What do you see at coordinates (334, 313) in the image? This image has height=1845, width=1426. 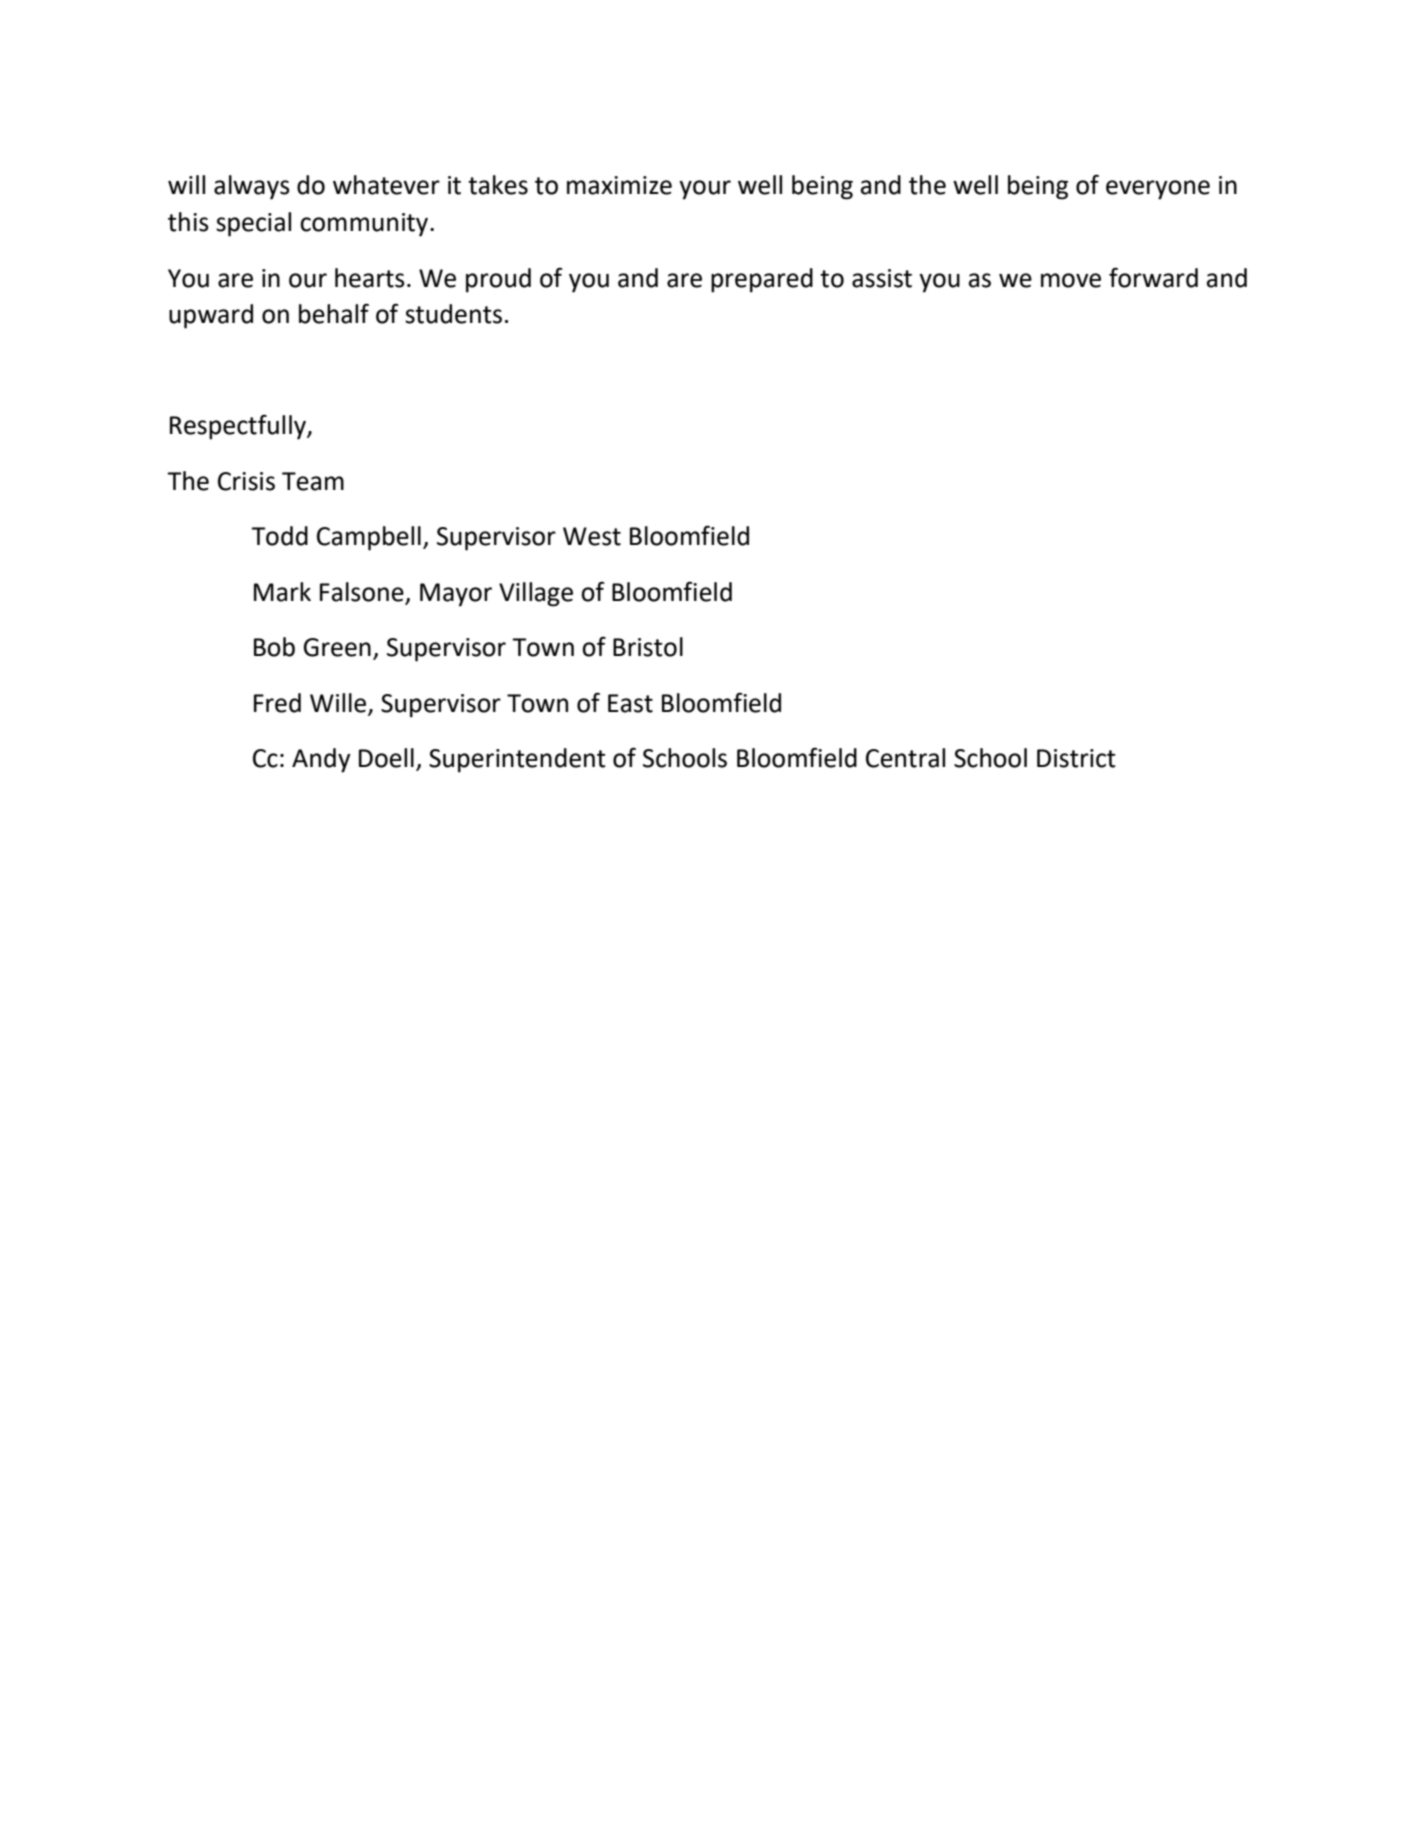 I see `behalf` at bounding box center [334, 313].
